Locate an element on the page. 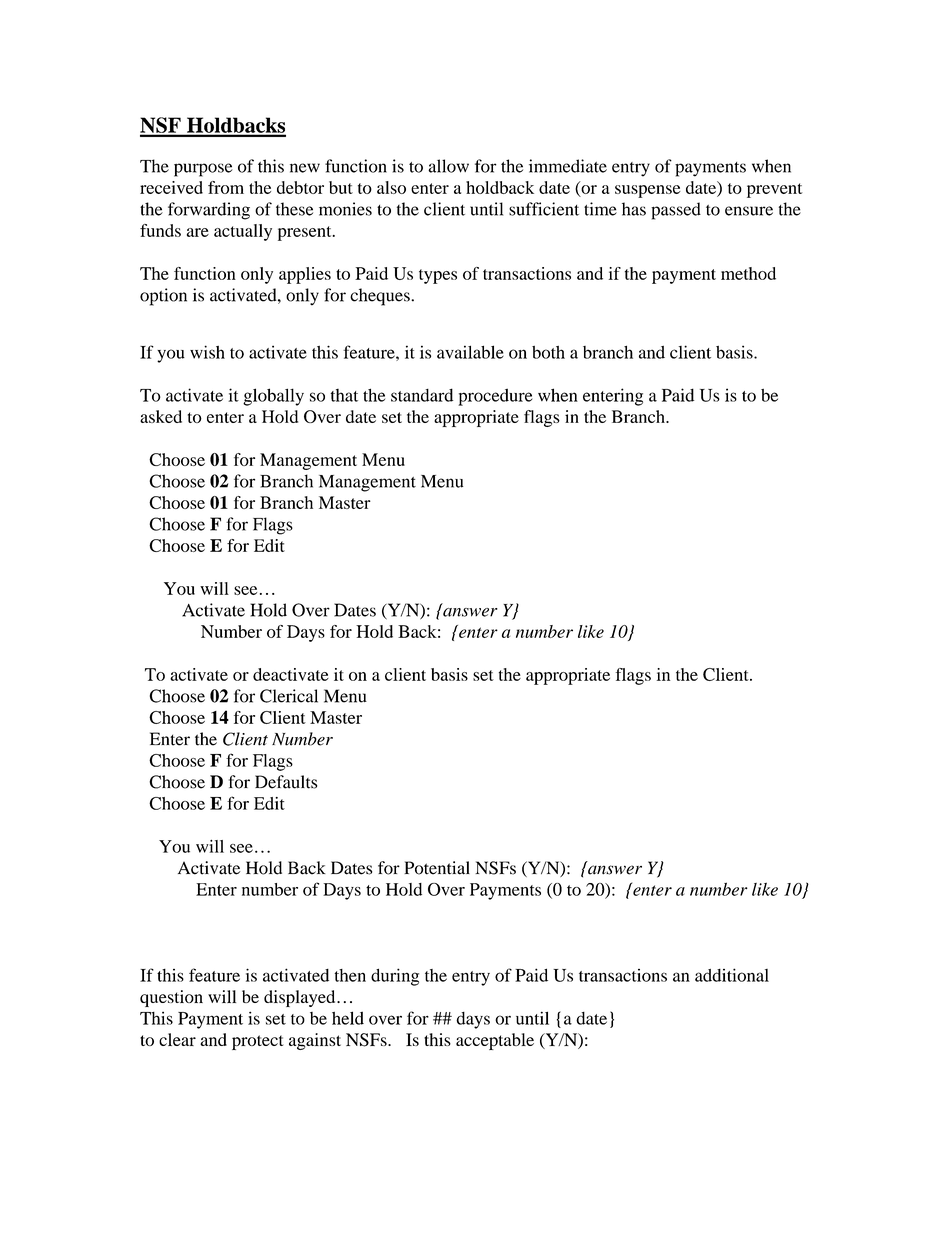  protect is located at coordinates (257, 1042).
